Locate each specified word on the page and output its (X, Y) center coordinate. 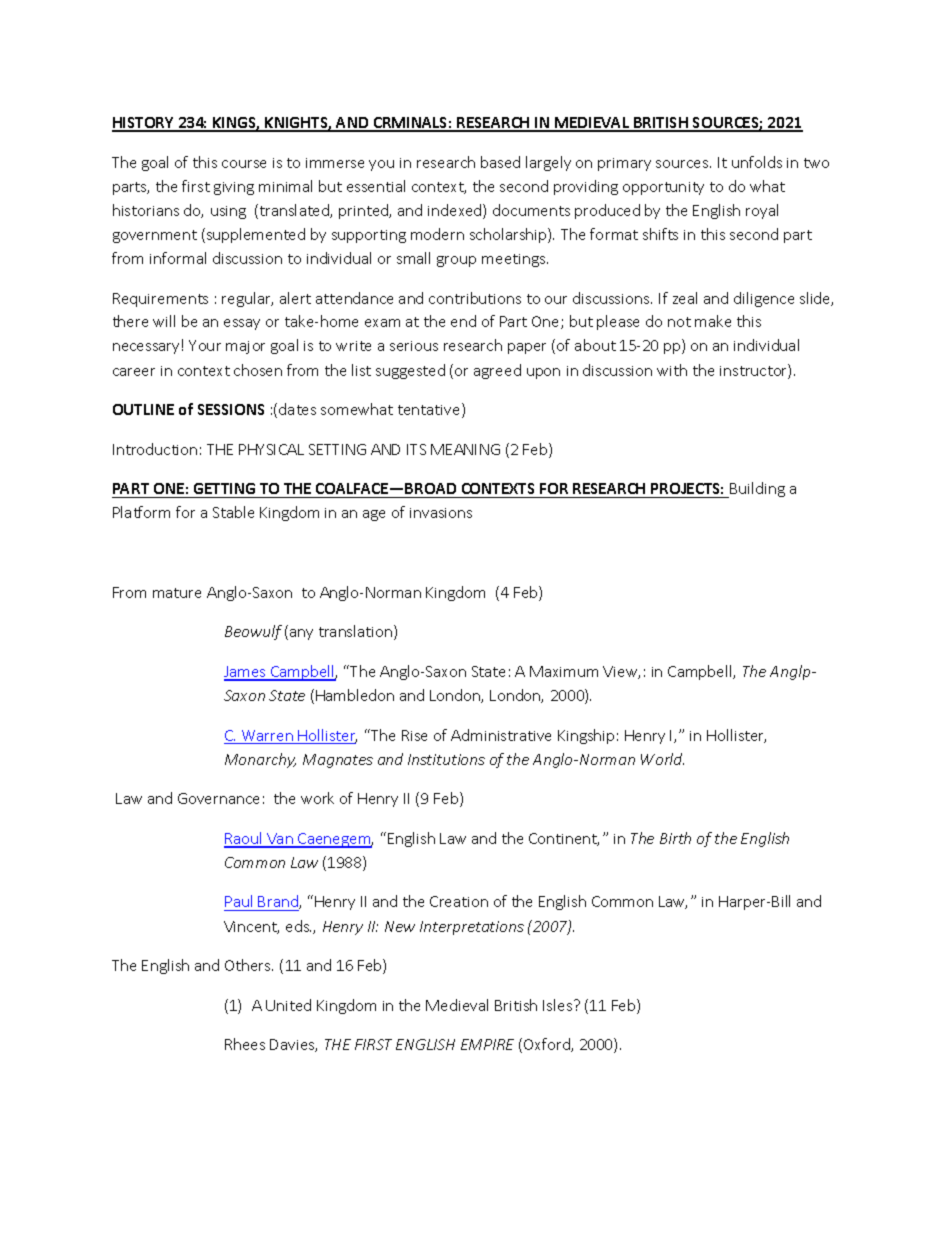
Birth (675, 838)
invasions (441, 513)
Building (756, 490)
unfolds (757, 162)
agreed (497, 371)
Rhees (245, 1044)
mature (177, 593)
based (500, 162)
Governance (218, 798)
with (672, 370)
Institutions (446, 759)
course (244, 164)
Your (205, 345)
